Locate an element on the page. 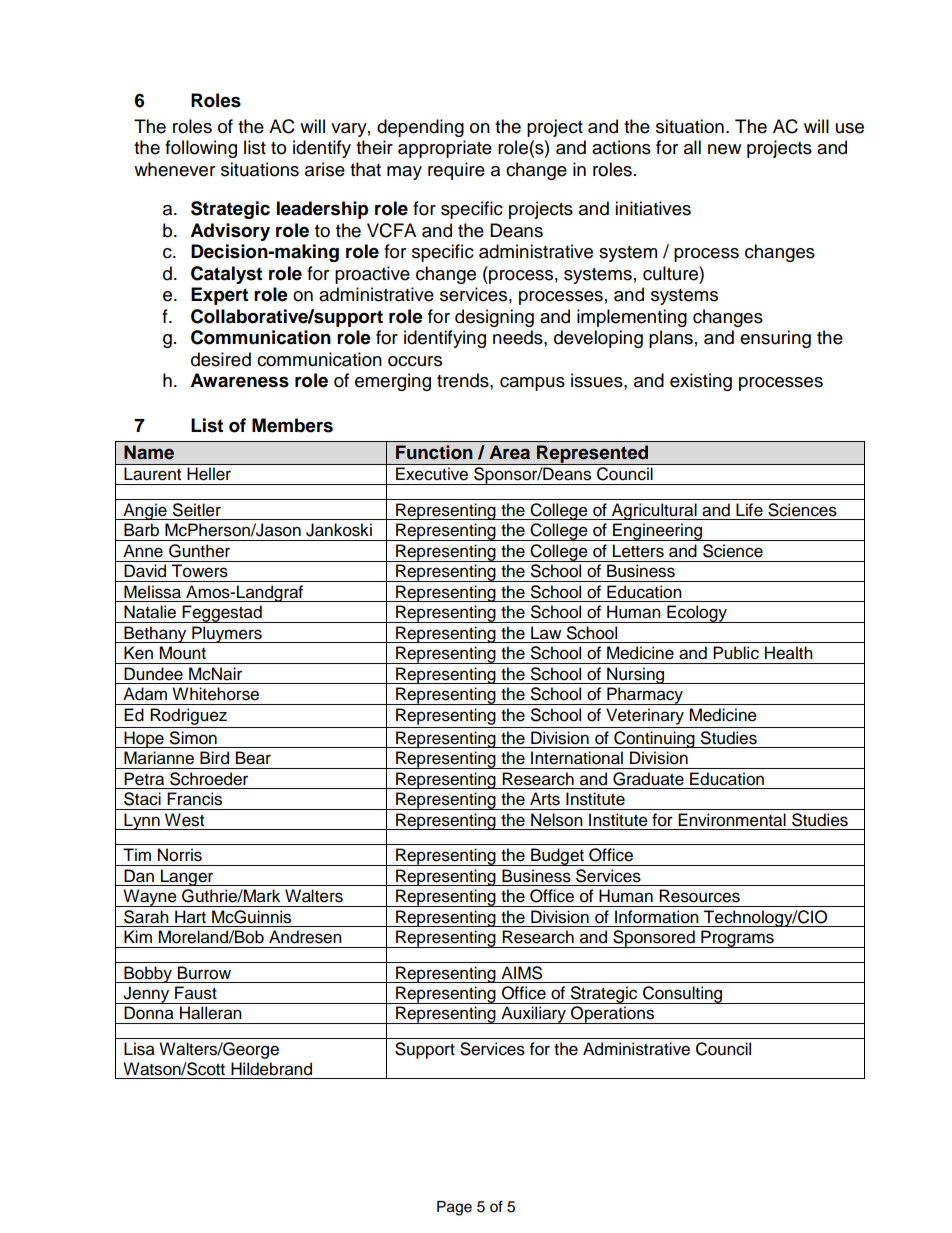 The image size is (952, 1233). require is located at coordinates (456, 171).
